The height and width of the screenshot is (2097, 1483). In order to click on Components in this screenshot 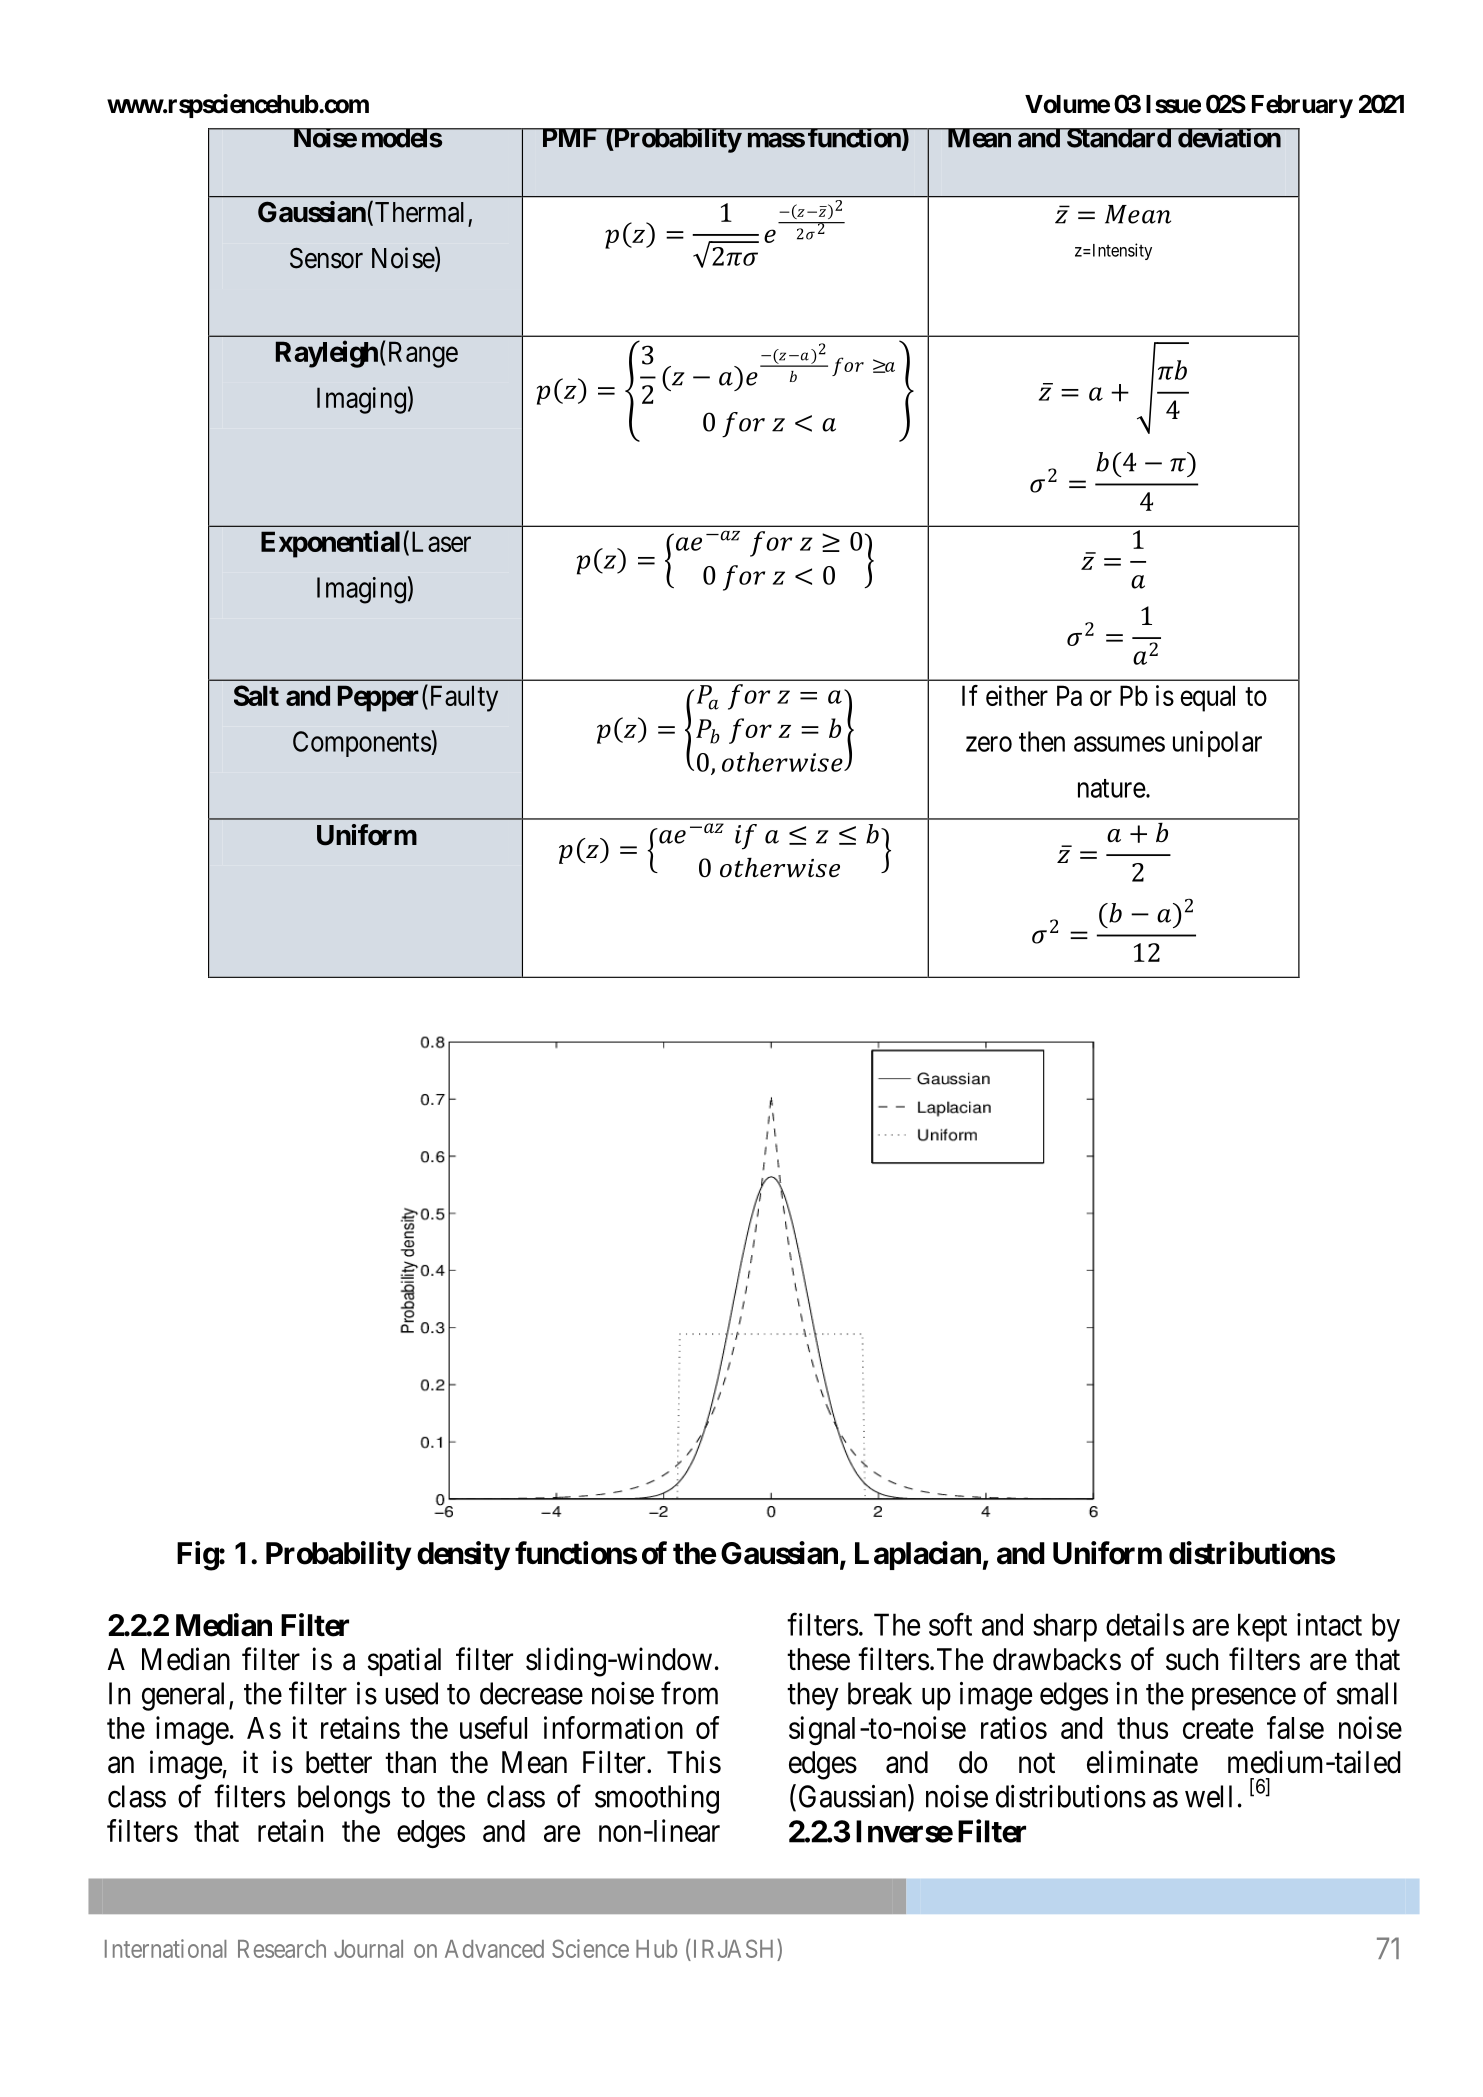, I will do `click(362, 743)`.
